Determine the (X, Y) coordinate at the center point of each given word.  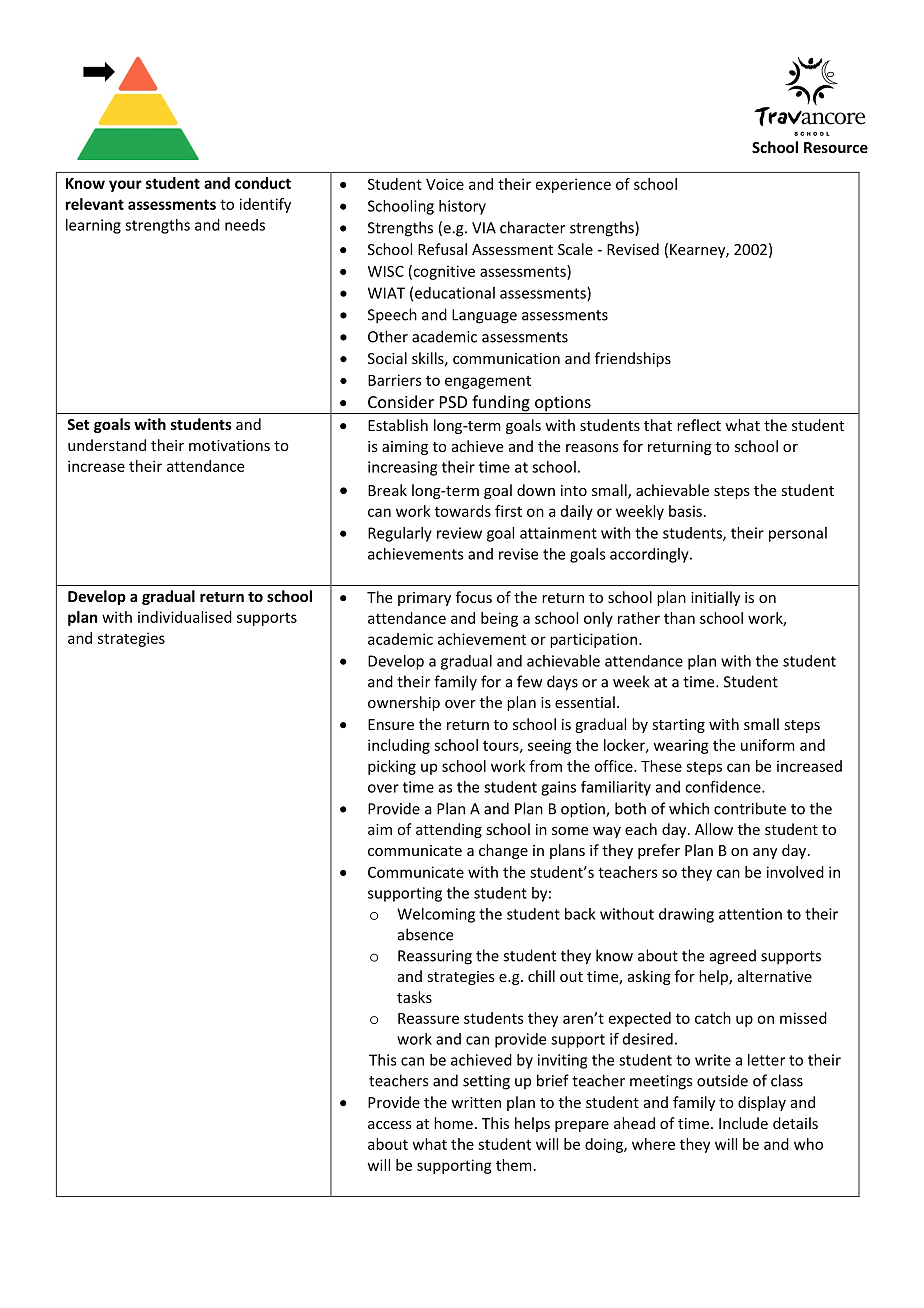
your (125, 186)
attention (750, 914)
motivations (229, 445)
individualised (185, 617)
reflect (699, 425)
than (679, 618)
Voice (445, 184)
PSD (453, 402)
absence (425, 934)
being (499, 619)
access (390, 1125)
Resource (836, 147)
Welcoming (436, 915)
